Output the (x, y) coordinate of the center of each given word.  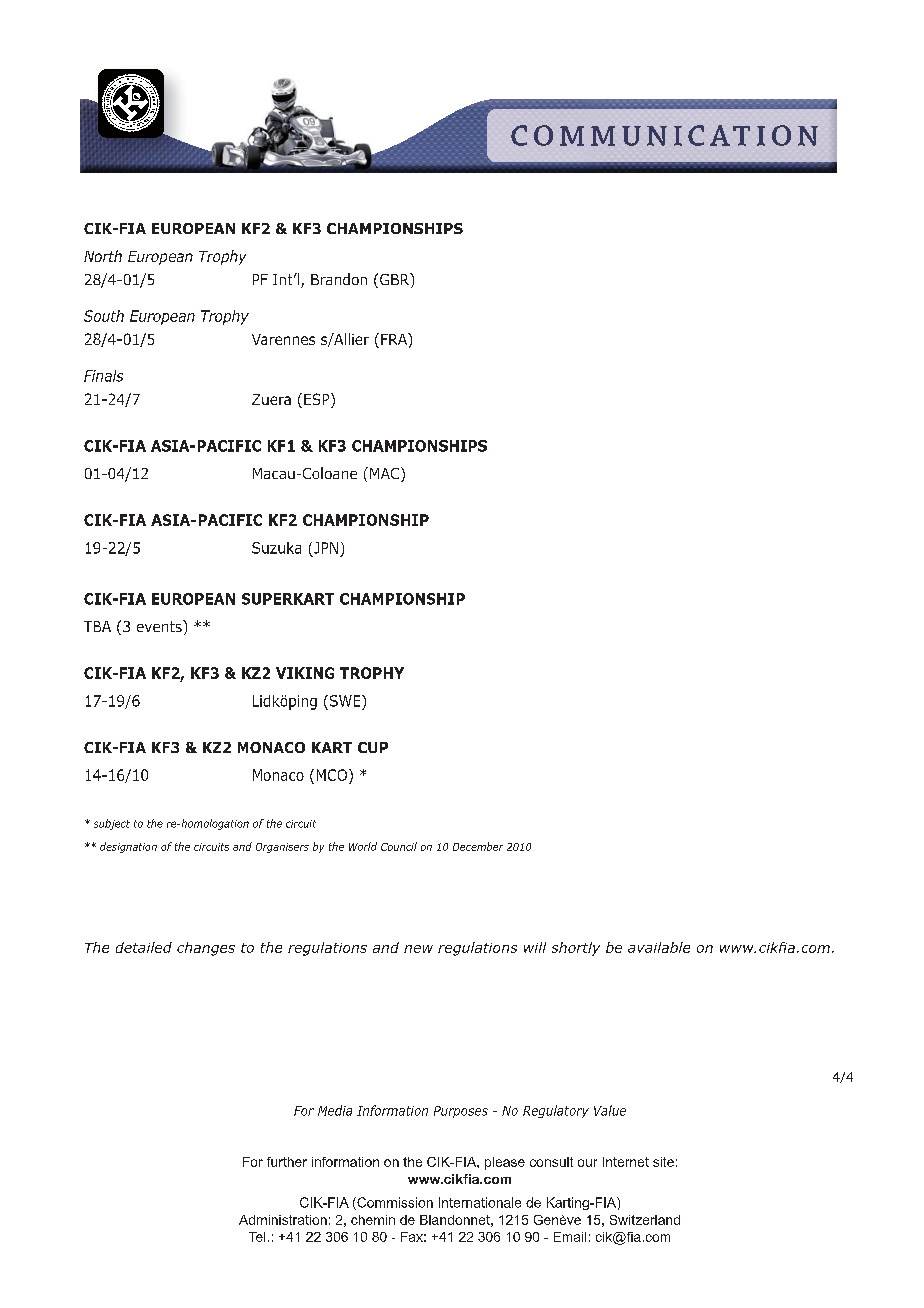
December (478, 846)
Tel (257, 1237)
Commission (394, 1203)
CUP (373, 747)
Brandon (339, 279)
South (104, 316)
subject (112, 824)
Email (570, 1237)
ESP (318, 400)
